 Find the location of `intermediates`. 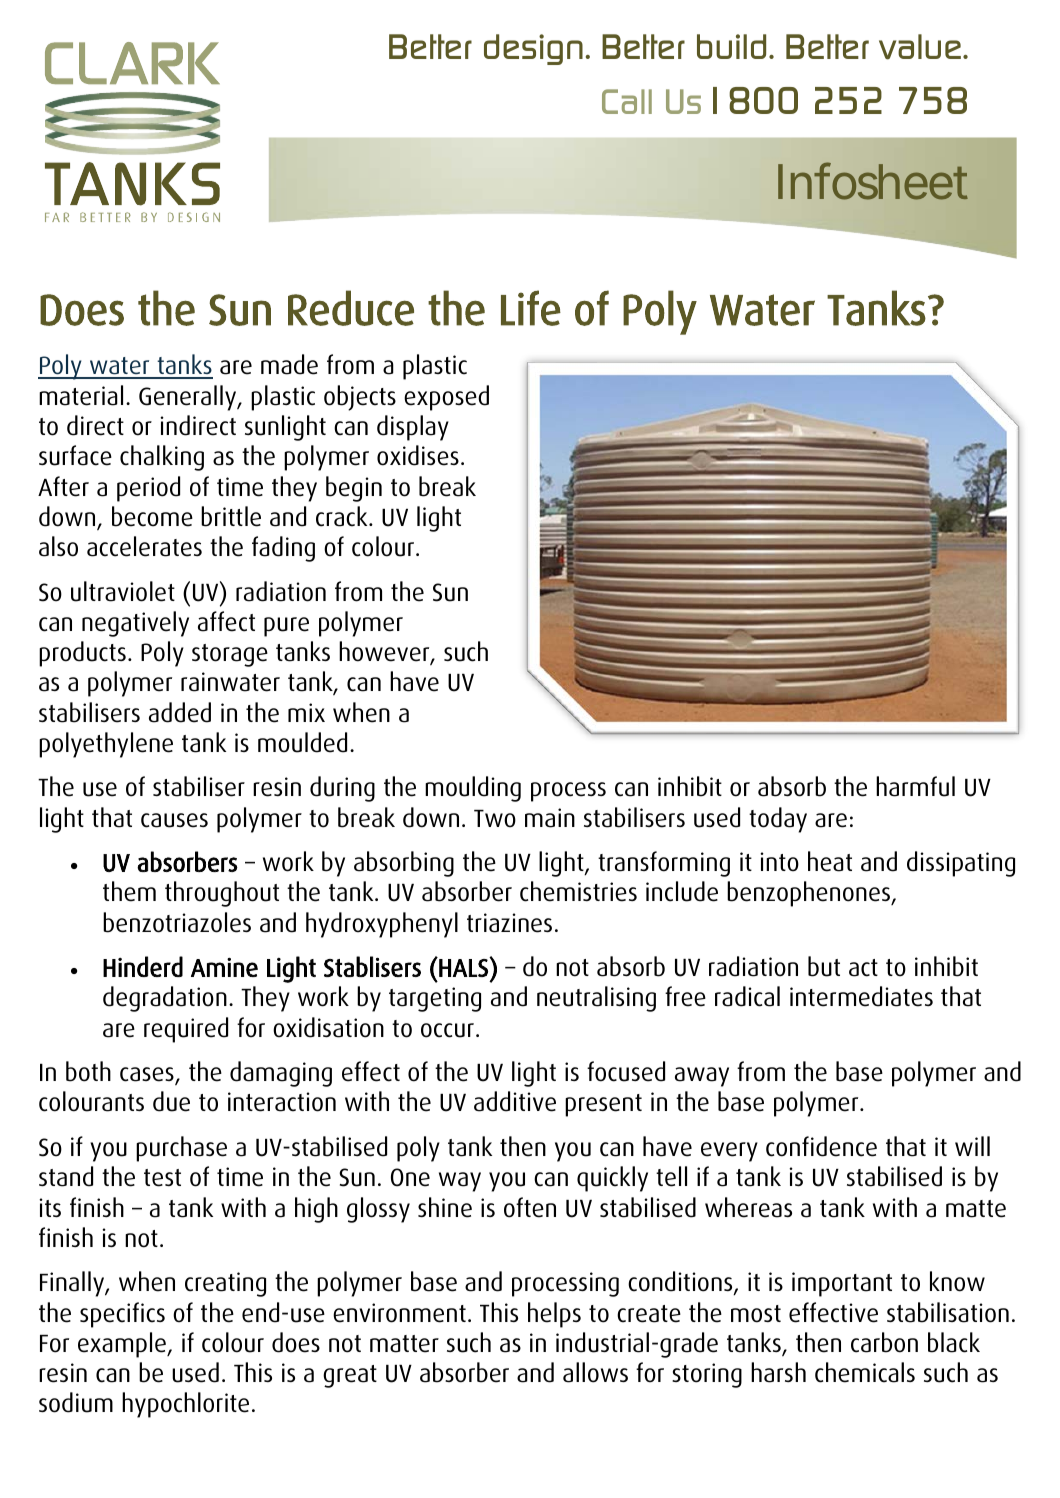

intermediates is located at coordinates (861, 996).
